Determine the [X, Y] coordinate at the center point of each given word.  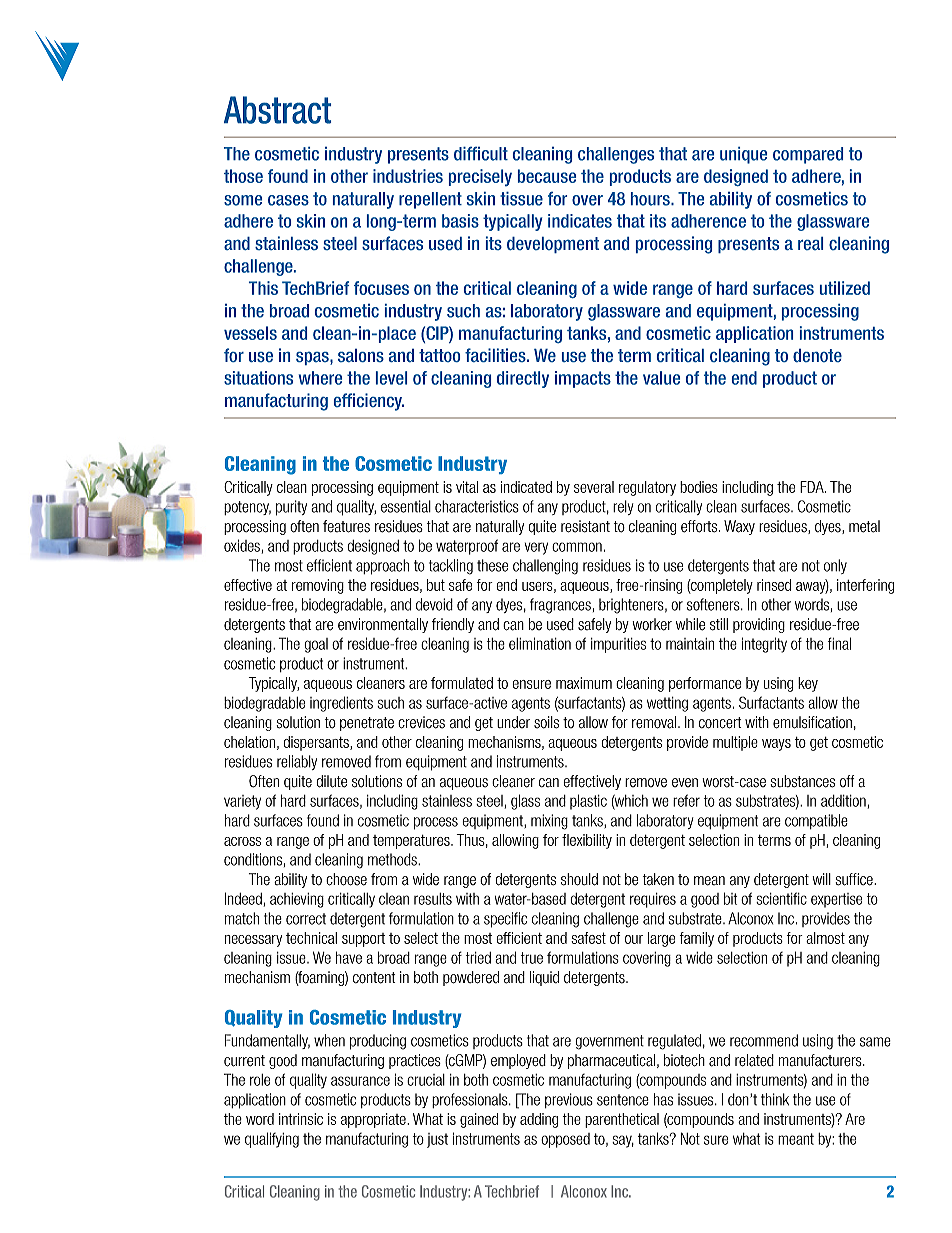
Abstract [277, 110]
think [775, 1099]
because [547, 176]
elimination [540, 643]
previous [569, 1100]
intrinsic [301, 1119]
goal [316, 645]
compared [808, 155]
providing [759, 625]
